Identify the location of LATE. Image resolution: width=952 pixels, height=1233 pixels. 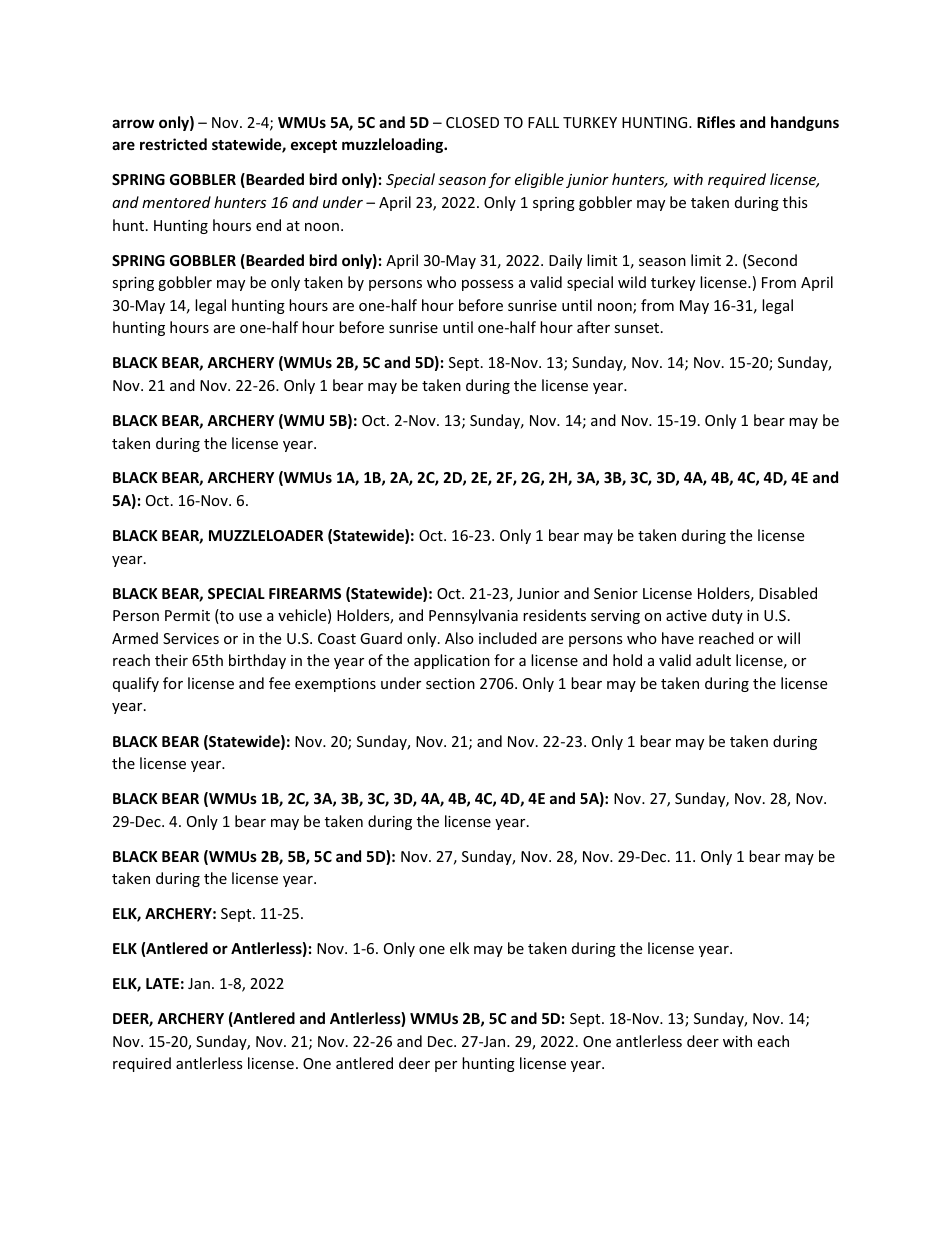
(162, 983).
